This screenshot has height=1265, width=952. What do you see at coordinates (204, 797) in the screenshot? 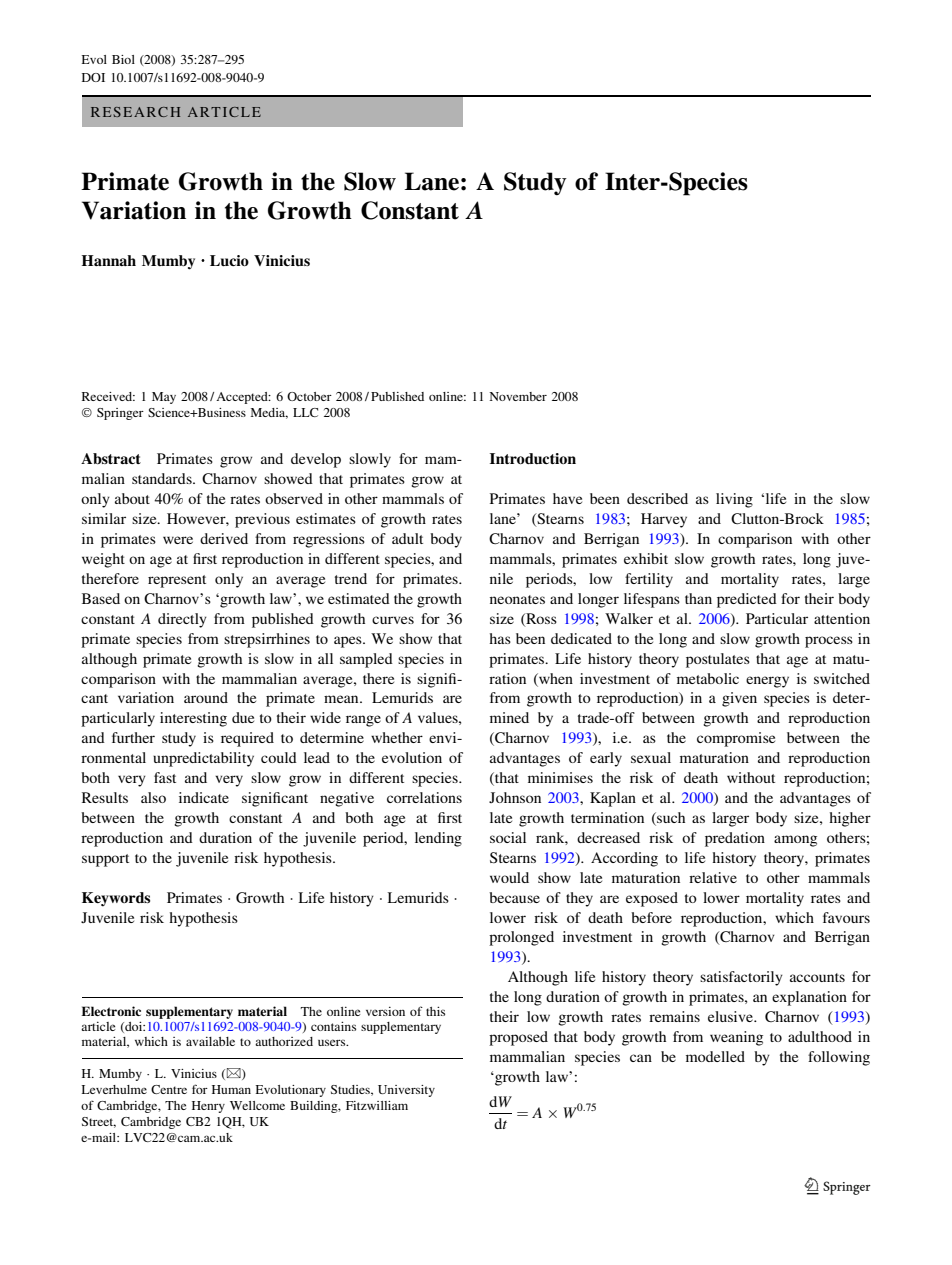
I see `indicate` at bounding box center [204, 797].
